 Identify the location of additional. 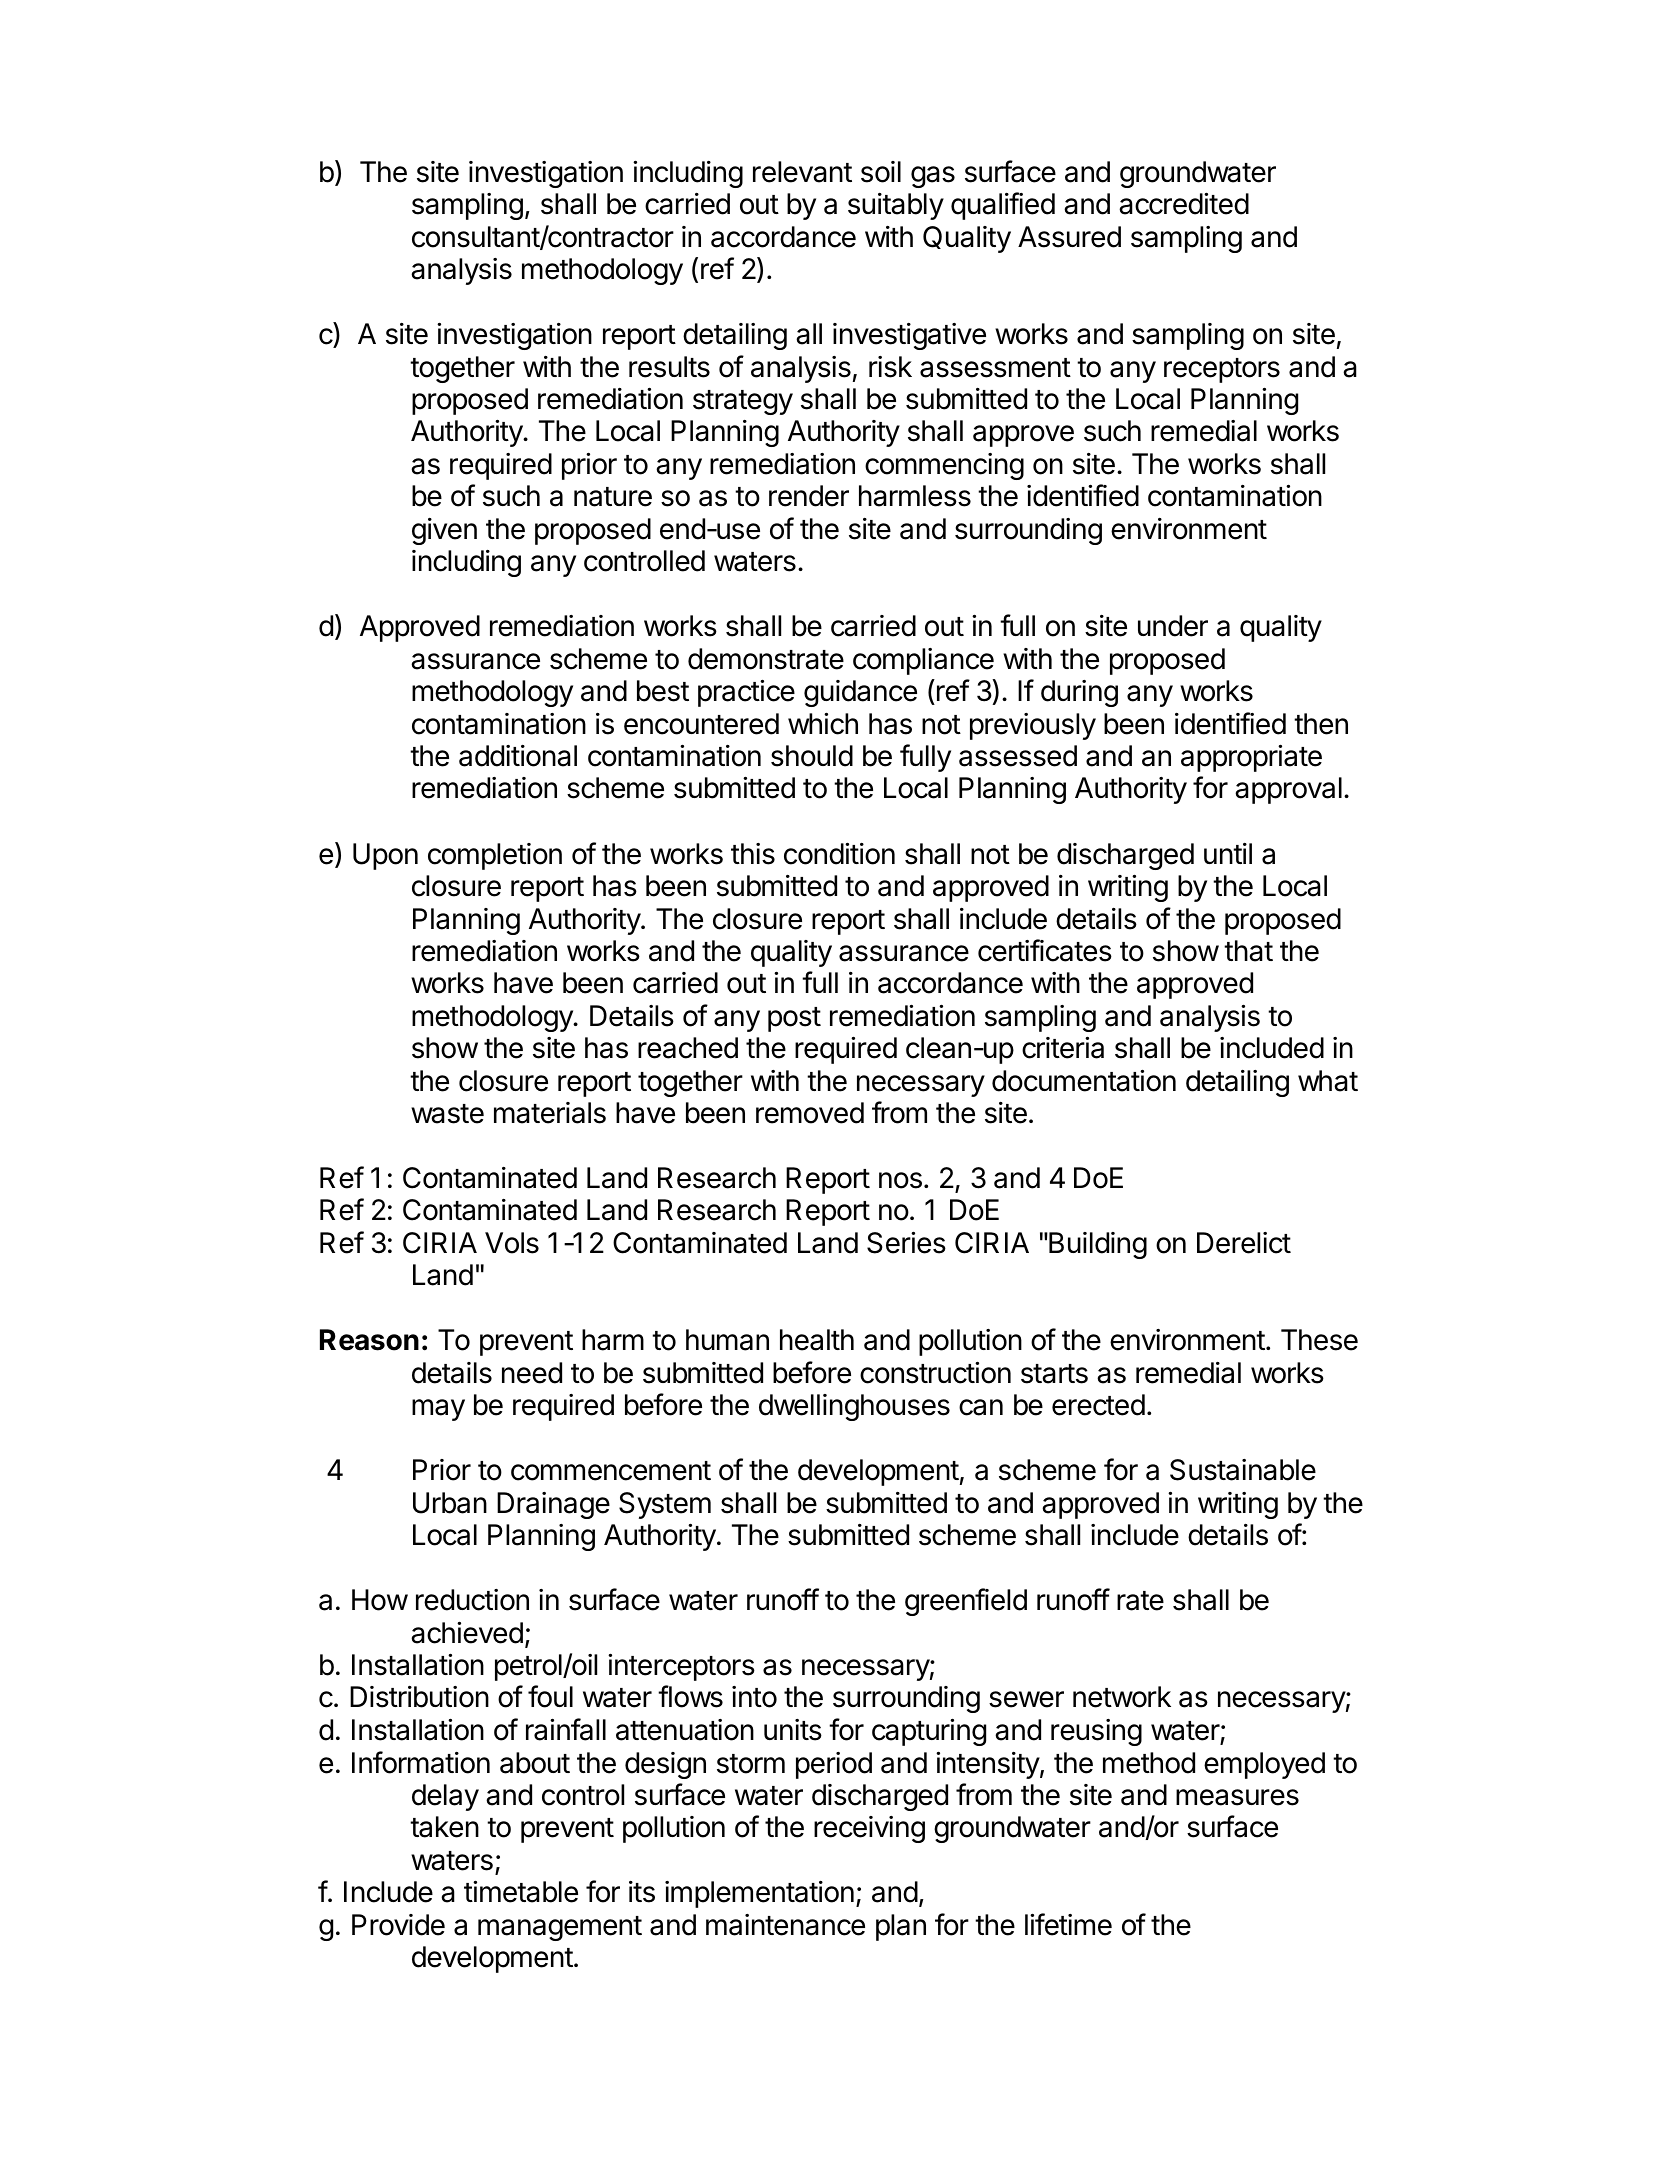
(518, 756).
